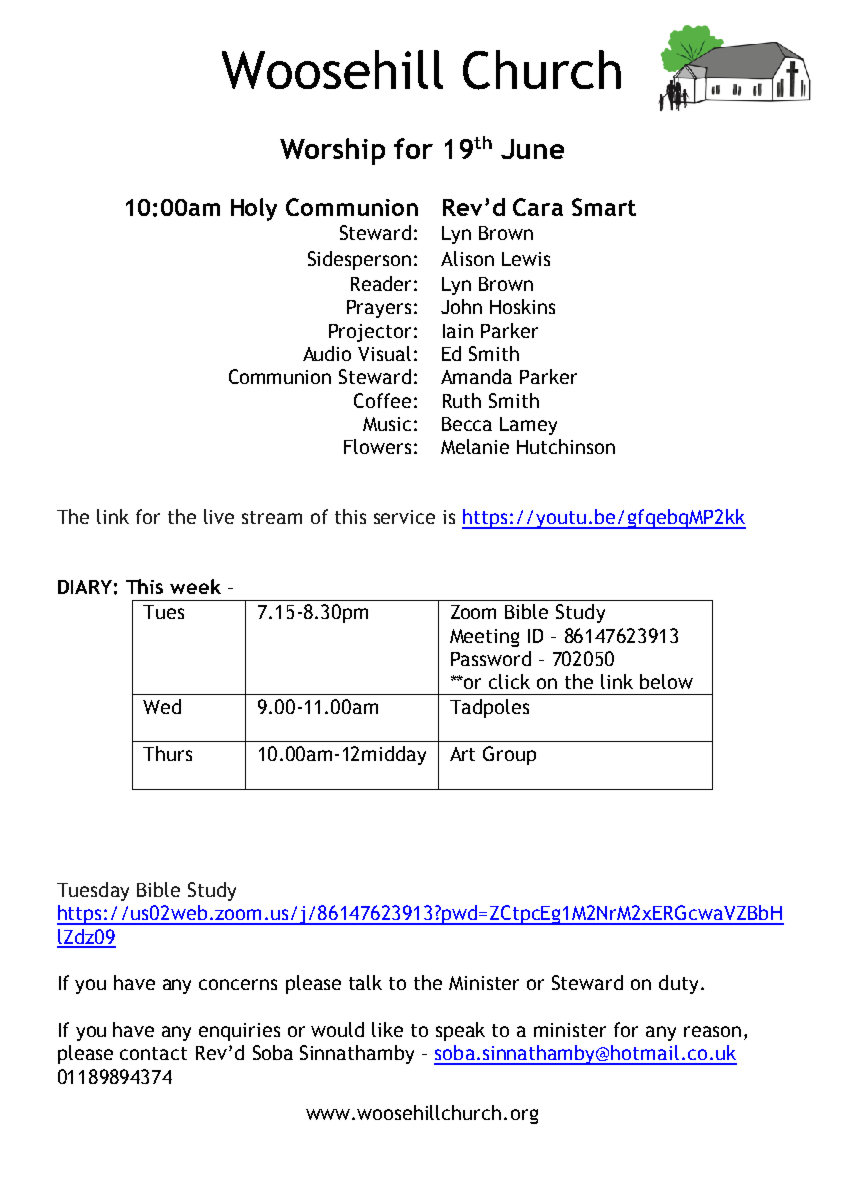 The height and width of the screenshot is (1195, 845). What do you see at coordinates (678, 984) in the screenshot?
I see `duty` at bounding box center [678, 984].
